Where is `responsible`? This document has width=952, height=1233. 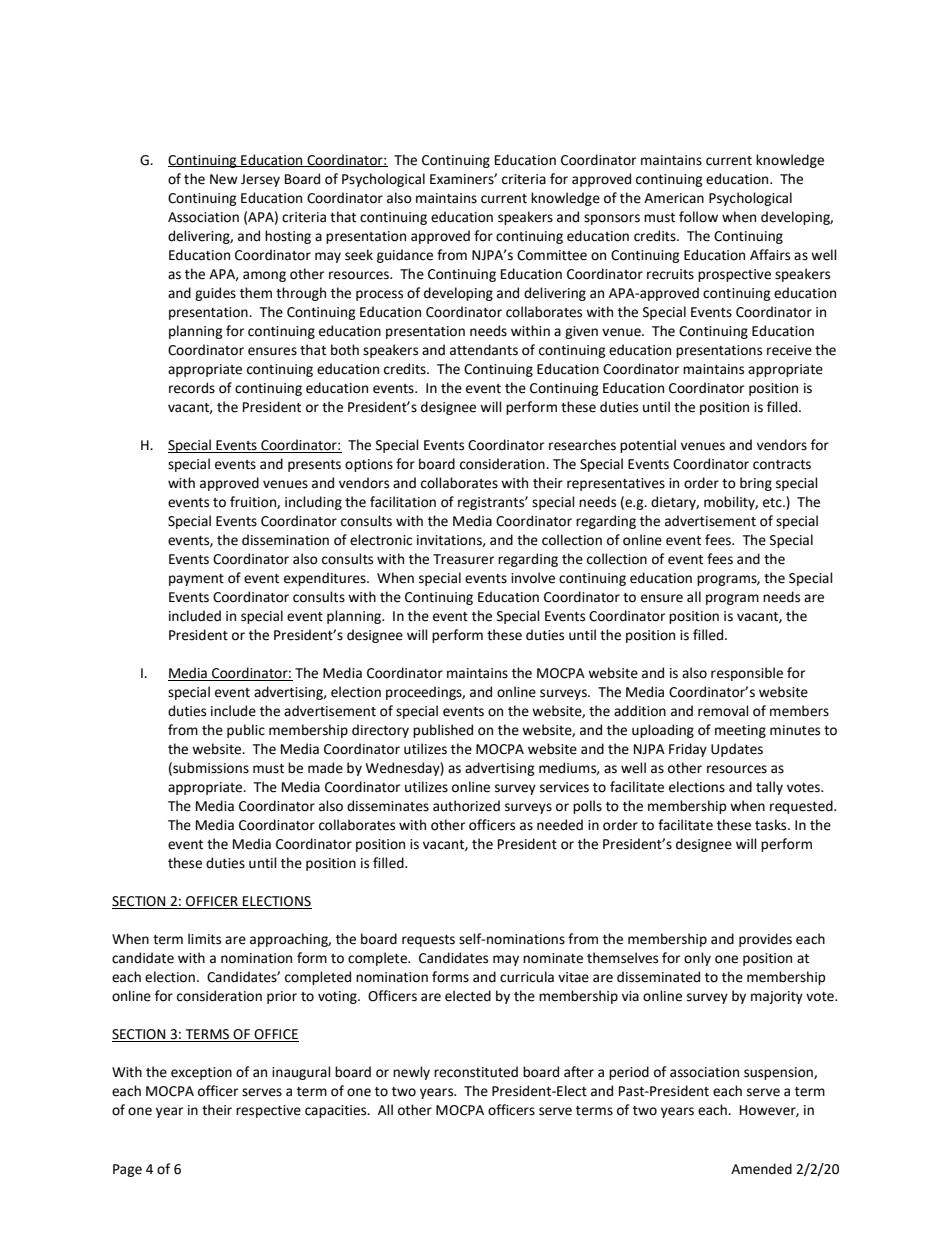
responsible is located at coordinates (747, 674).
